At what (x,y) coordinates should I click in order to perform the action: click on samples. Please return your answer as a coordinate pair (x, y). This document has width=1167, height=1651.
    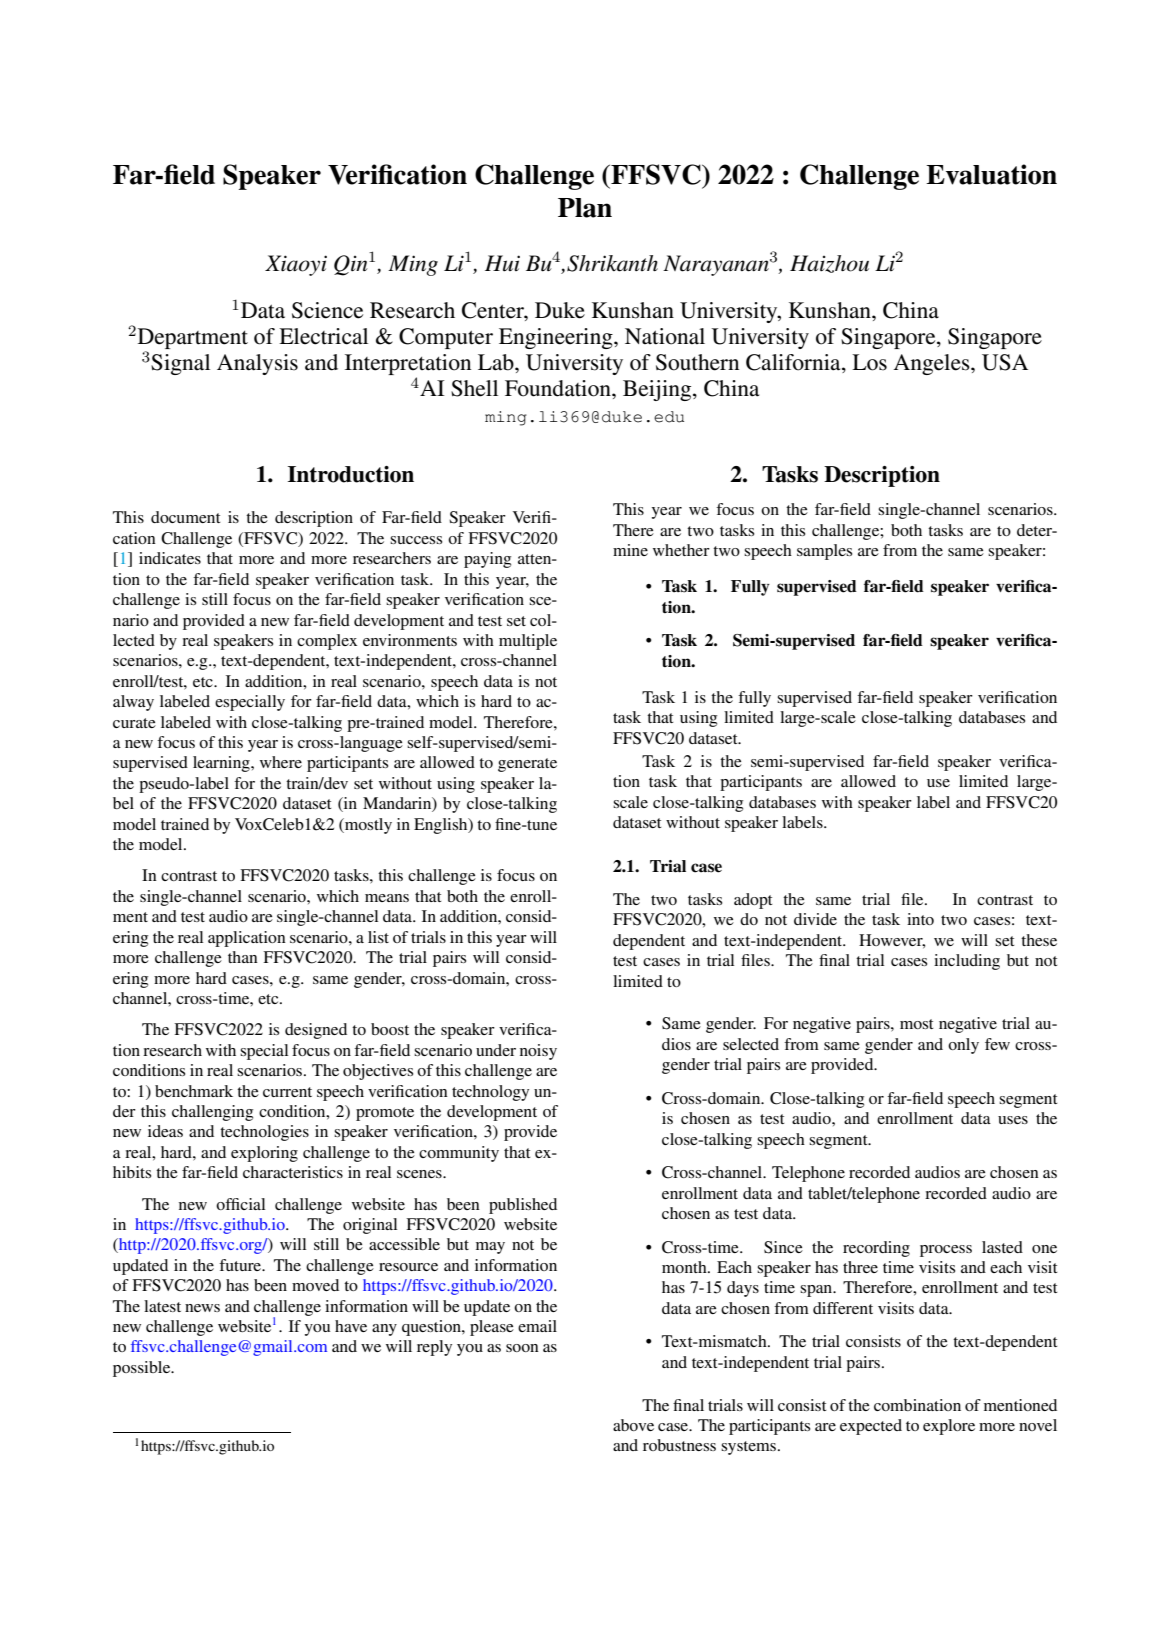
    Looking at the image, I should click on (824, 552).
